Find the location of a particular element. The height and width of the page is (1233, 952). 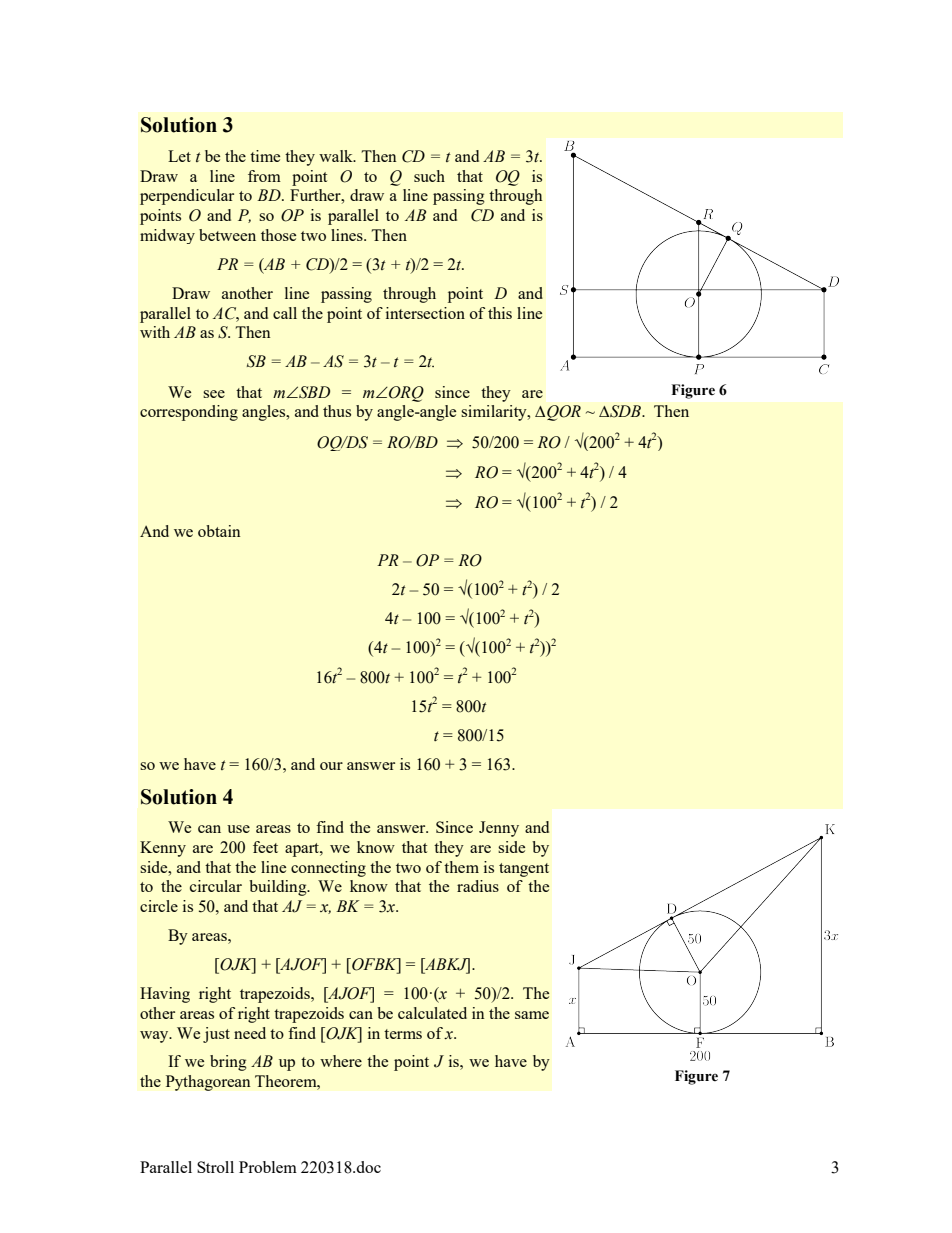

connecting is located at coordinates (328, 869).
